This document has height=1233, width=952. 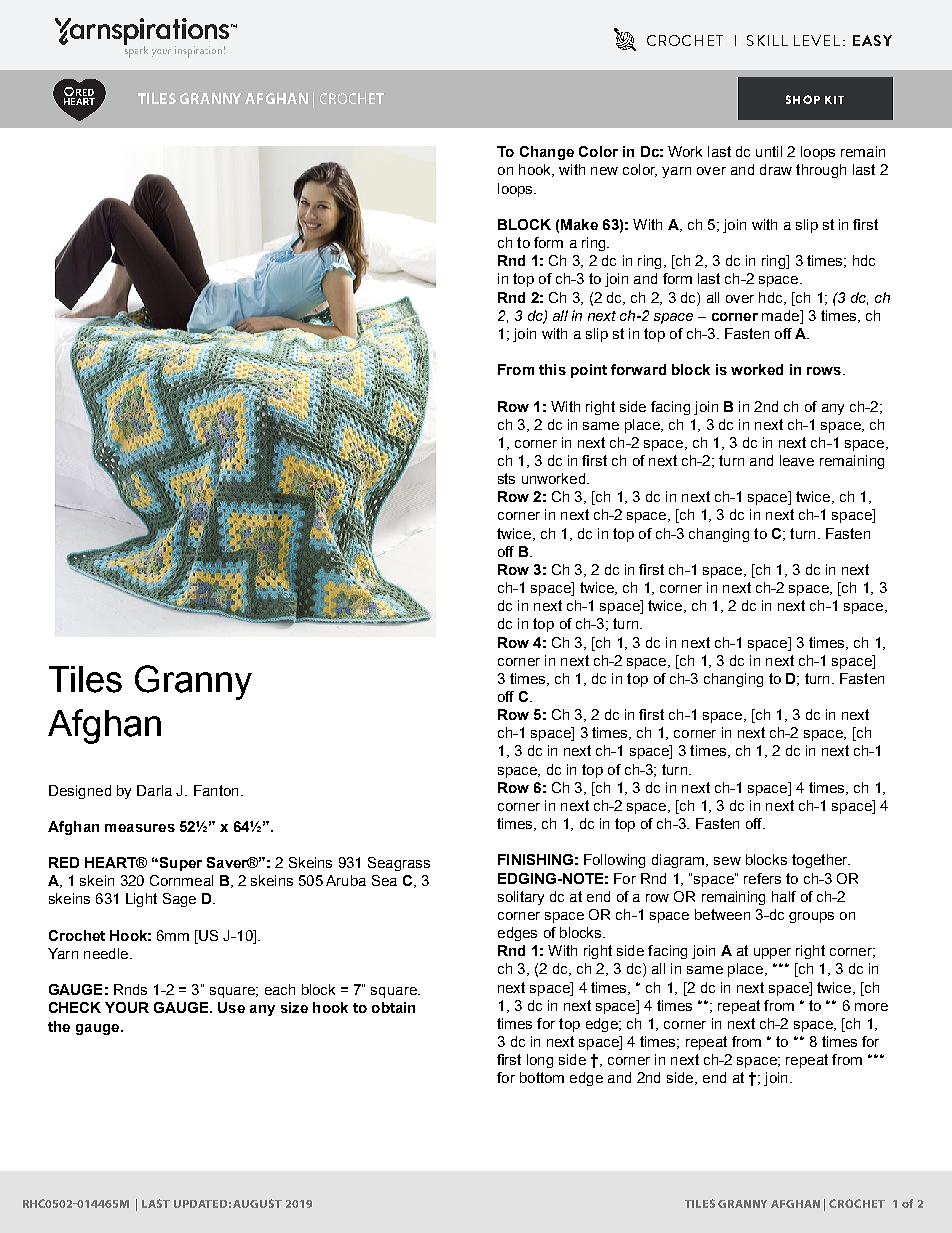 What do you see at coordinates (797, 460) in the document?
I see `leave` at bounding box center [797, 460].
